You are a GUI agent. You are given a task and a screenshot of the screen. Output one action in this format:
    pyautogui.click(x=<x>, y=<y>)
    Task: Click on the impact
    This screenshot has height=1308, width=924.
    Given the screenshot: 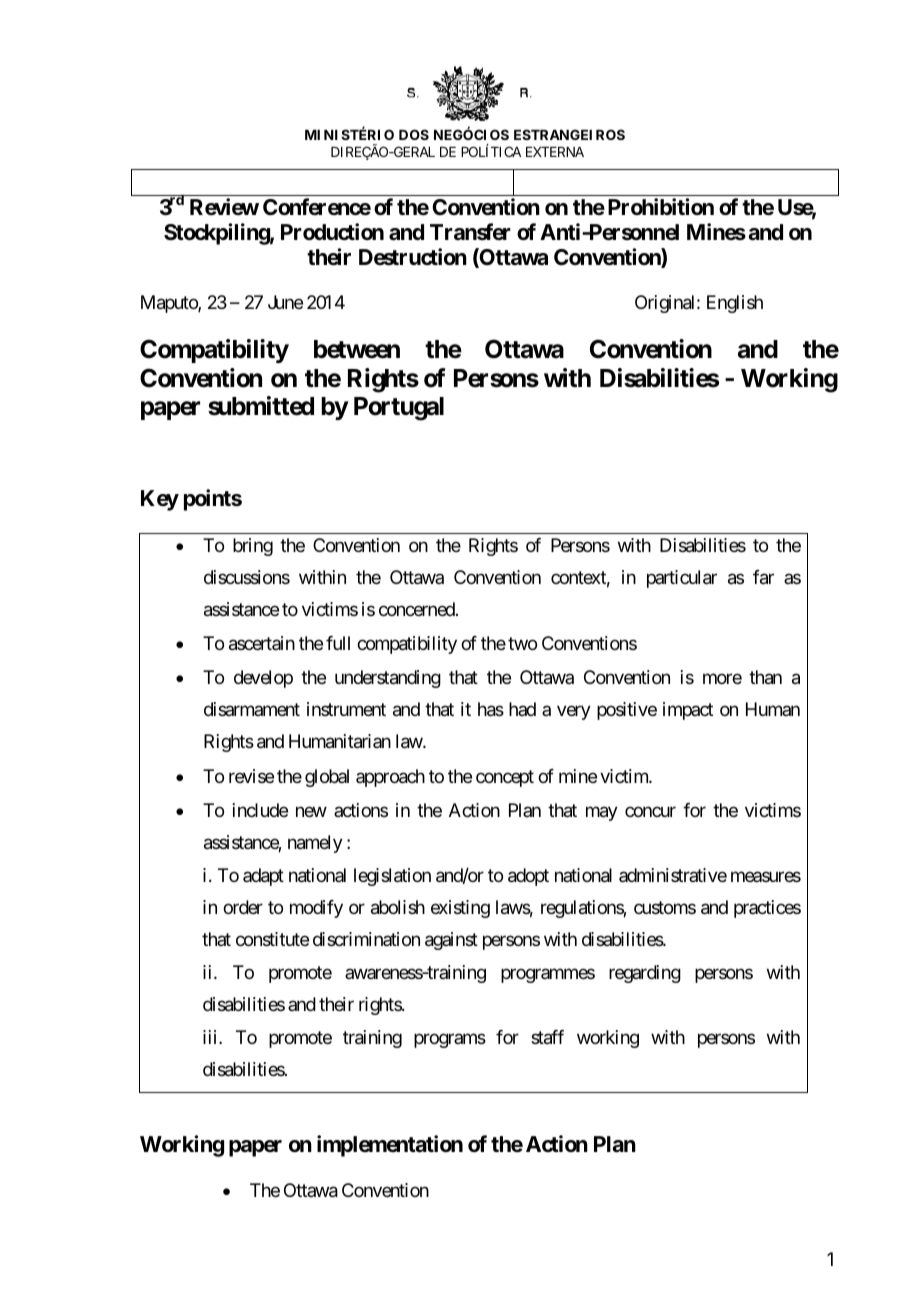 What is the action you would take?
    pyautogui.click(x=688, y=711)
